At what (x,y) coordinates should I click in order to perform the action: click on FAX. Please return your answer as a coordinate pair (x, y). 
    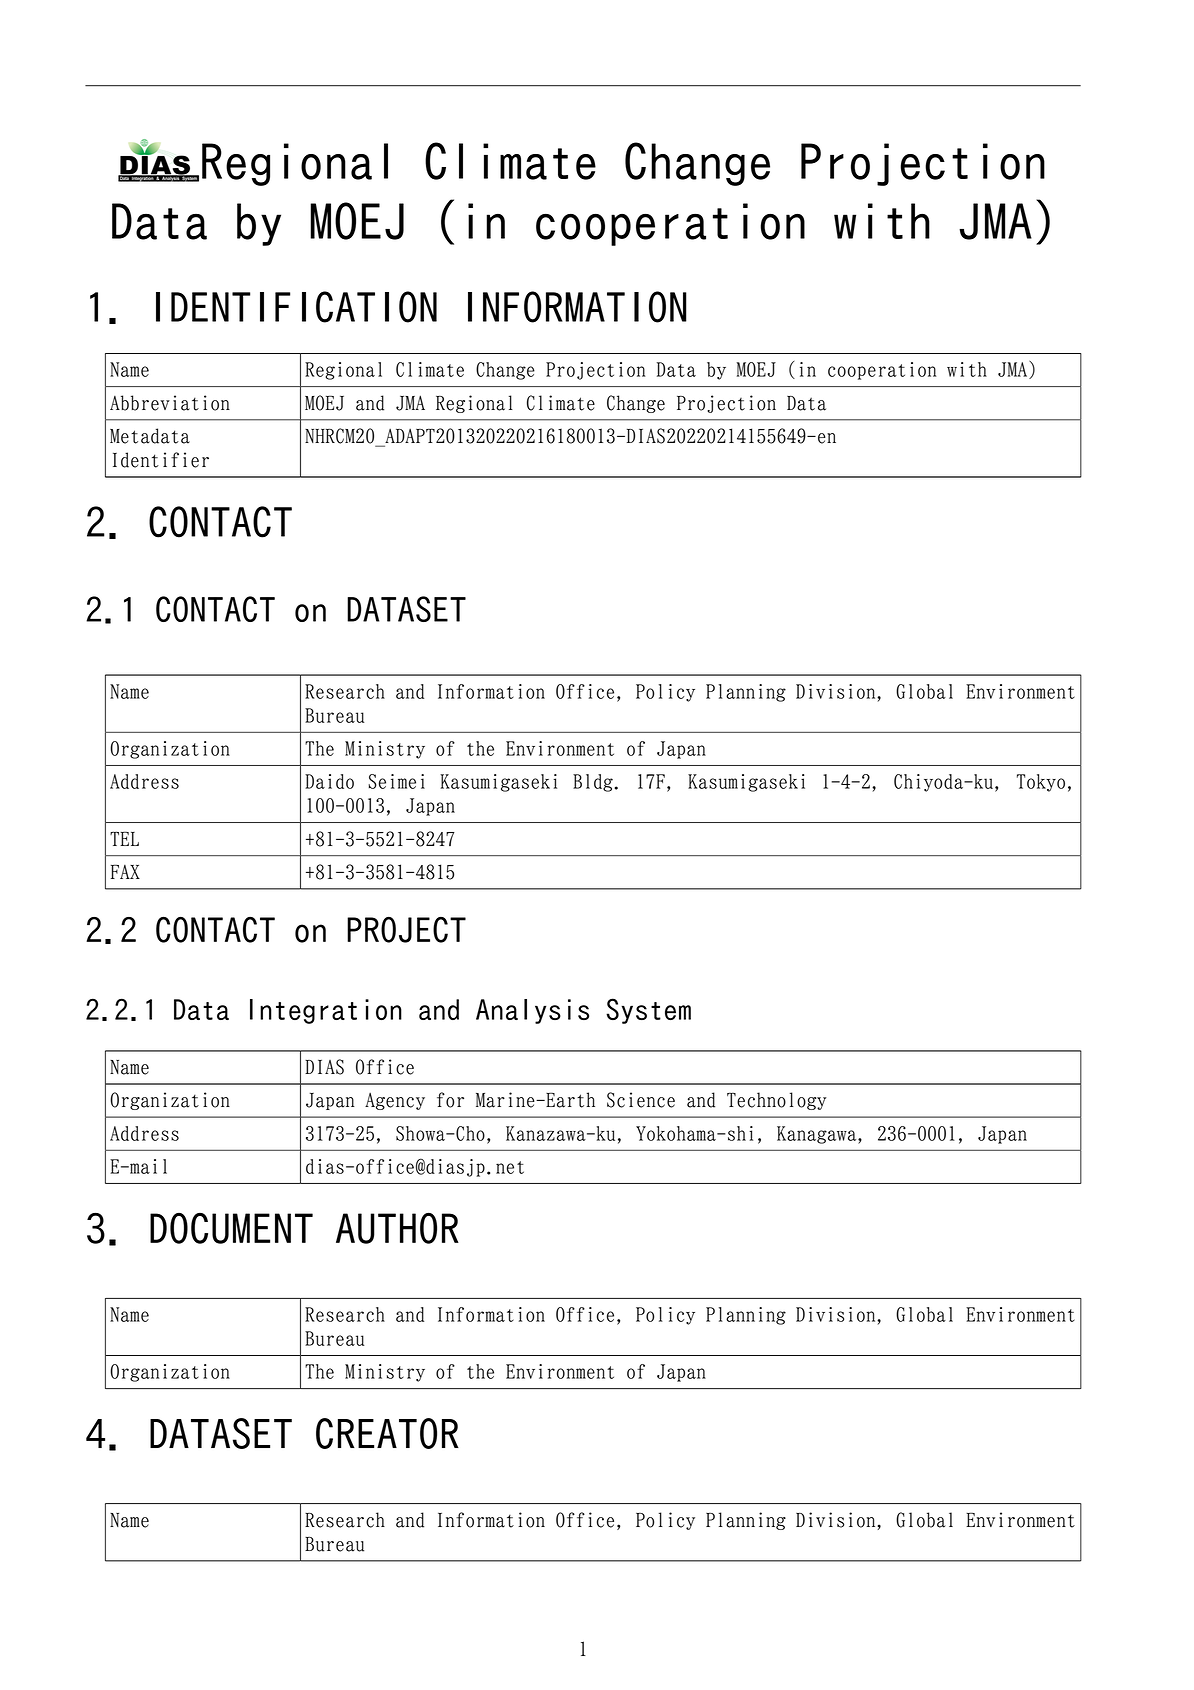
    Looking at the image, I should click on (125, 871).
